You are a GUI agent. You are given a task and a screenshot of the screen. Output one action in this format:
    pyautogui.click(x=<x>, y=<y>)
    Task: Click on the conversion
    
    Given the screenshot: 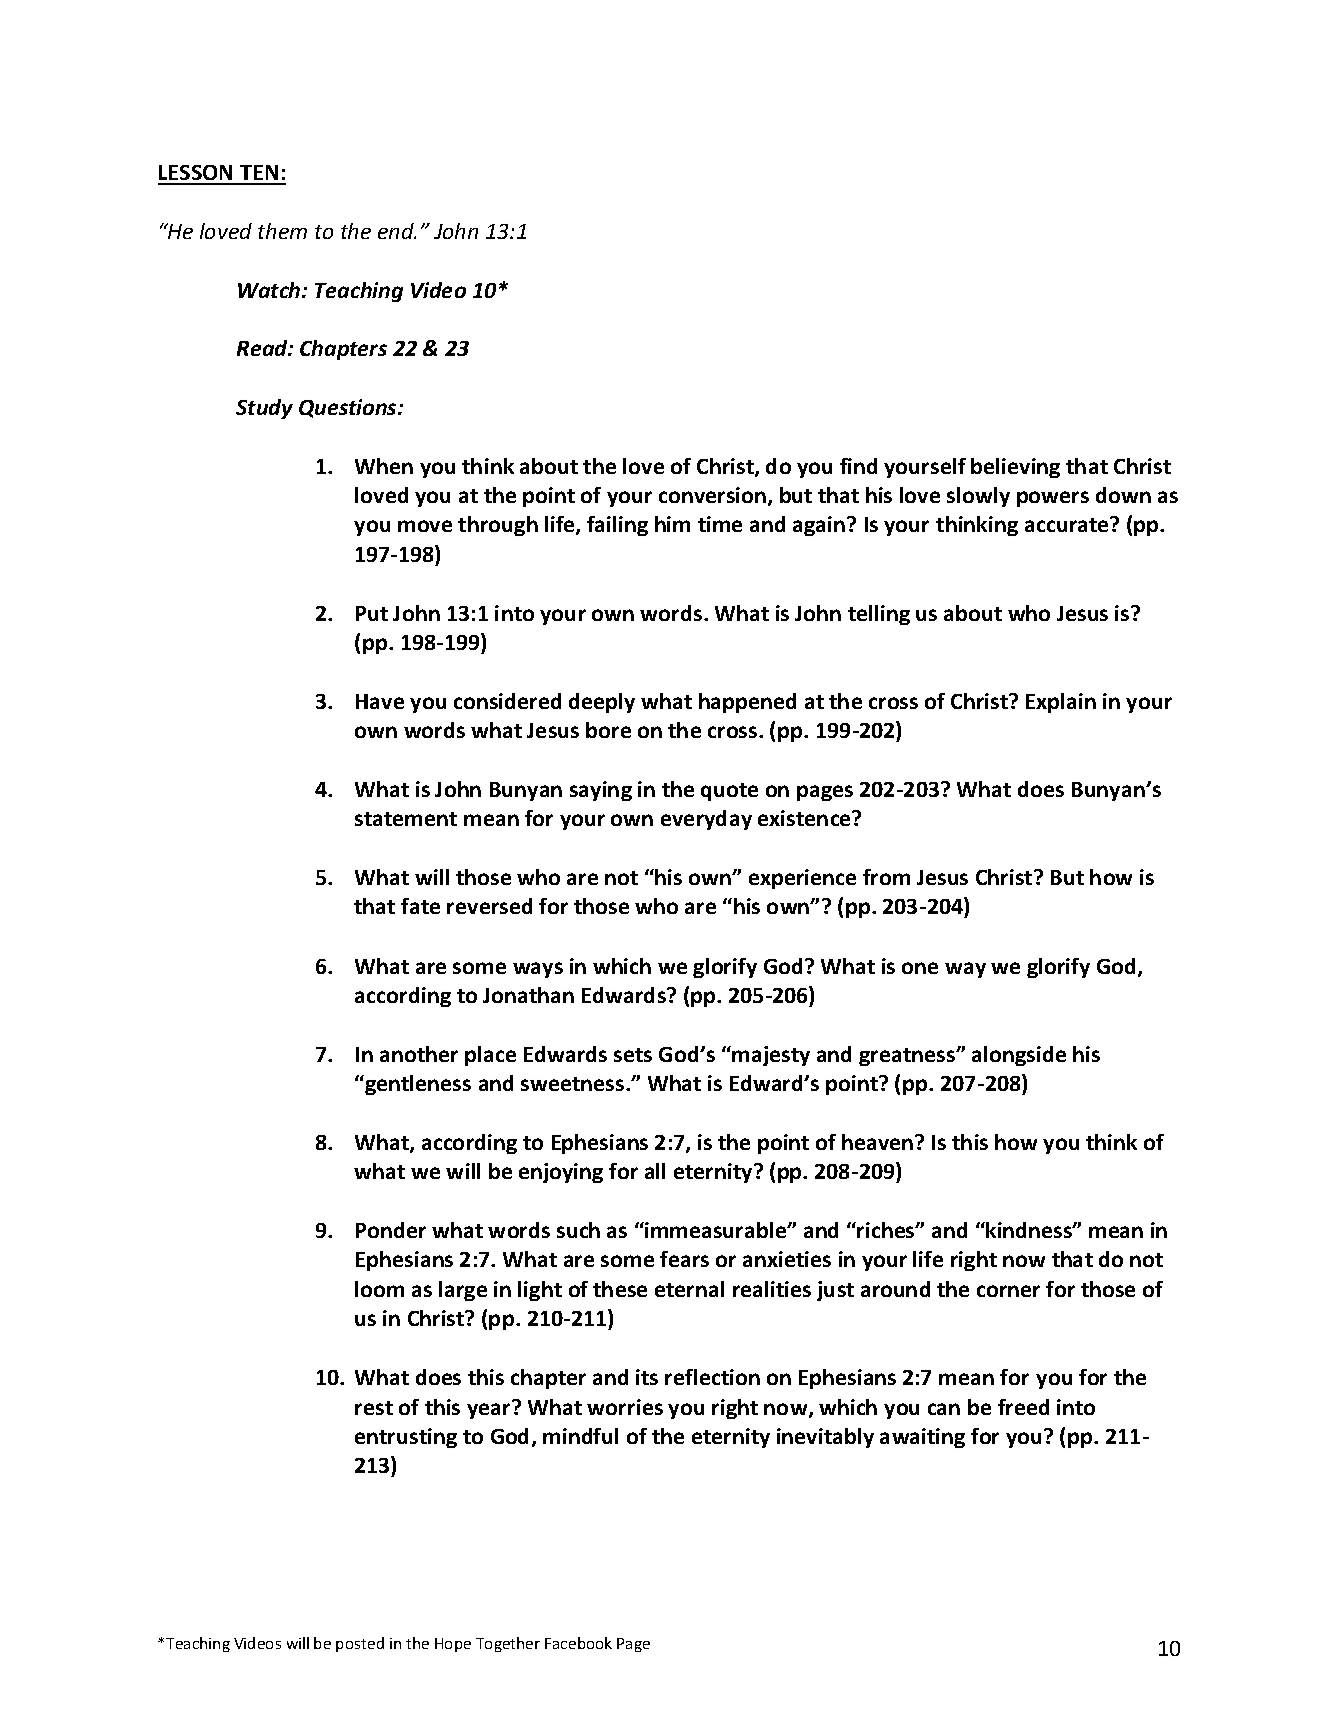 What is the action you would take?
    pyautogui.click(x=712, y=495)
